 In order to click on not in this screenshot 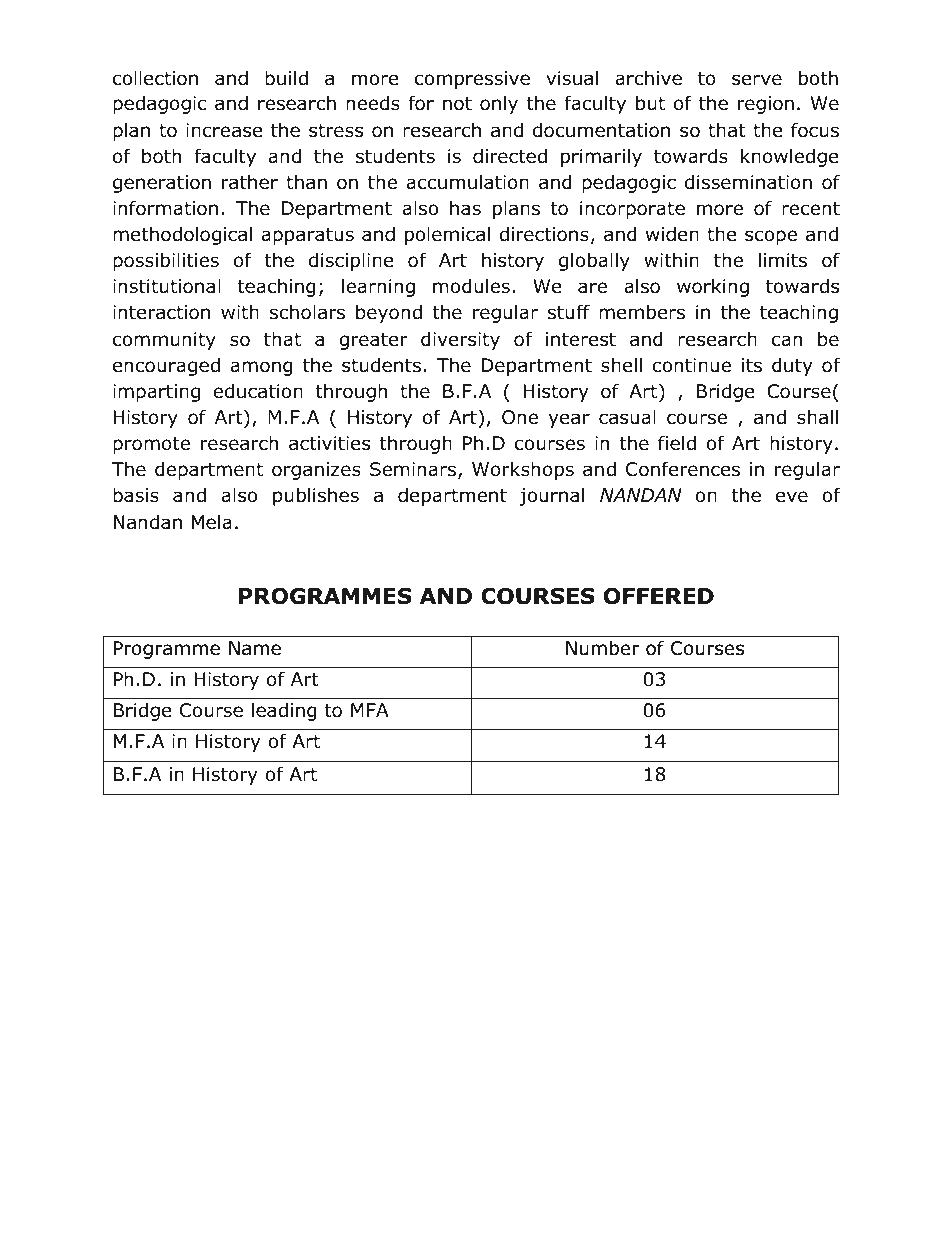, I will do `click(457, 104)`.
